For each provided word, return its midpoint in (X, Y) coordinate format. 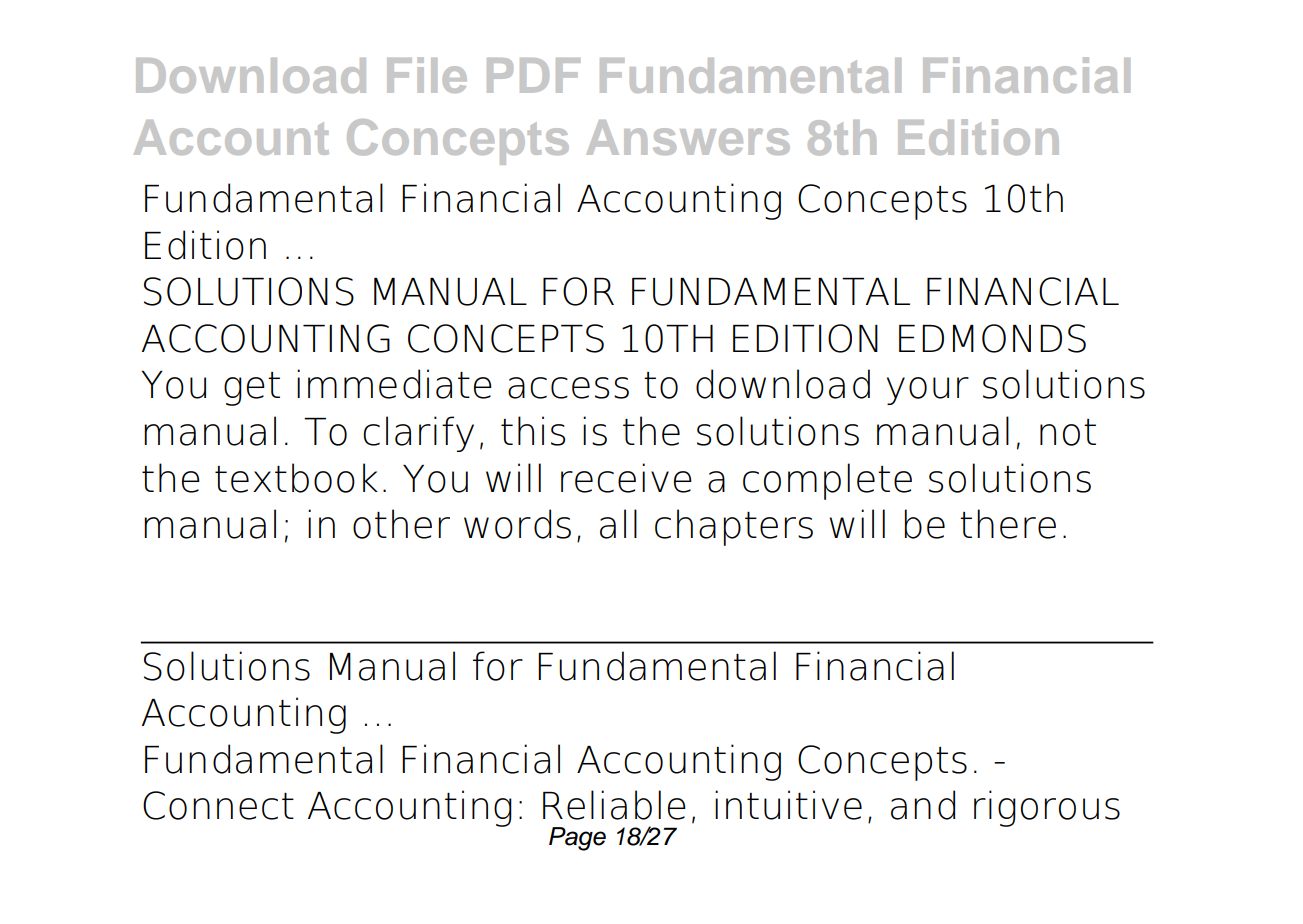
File (427, 75)
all (618, 524)
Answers (688, 137)
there (1008, 524)
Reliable (614, 805)
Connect (218, 805)
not (1068, 432)
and (923, 805)
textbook (296, 478)
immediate (394, 384)
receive (626, 478)
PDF (533, 75)
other (401, 524)
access (568, 388)
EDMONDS (992, 338)
